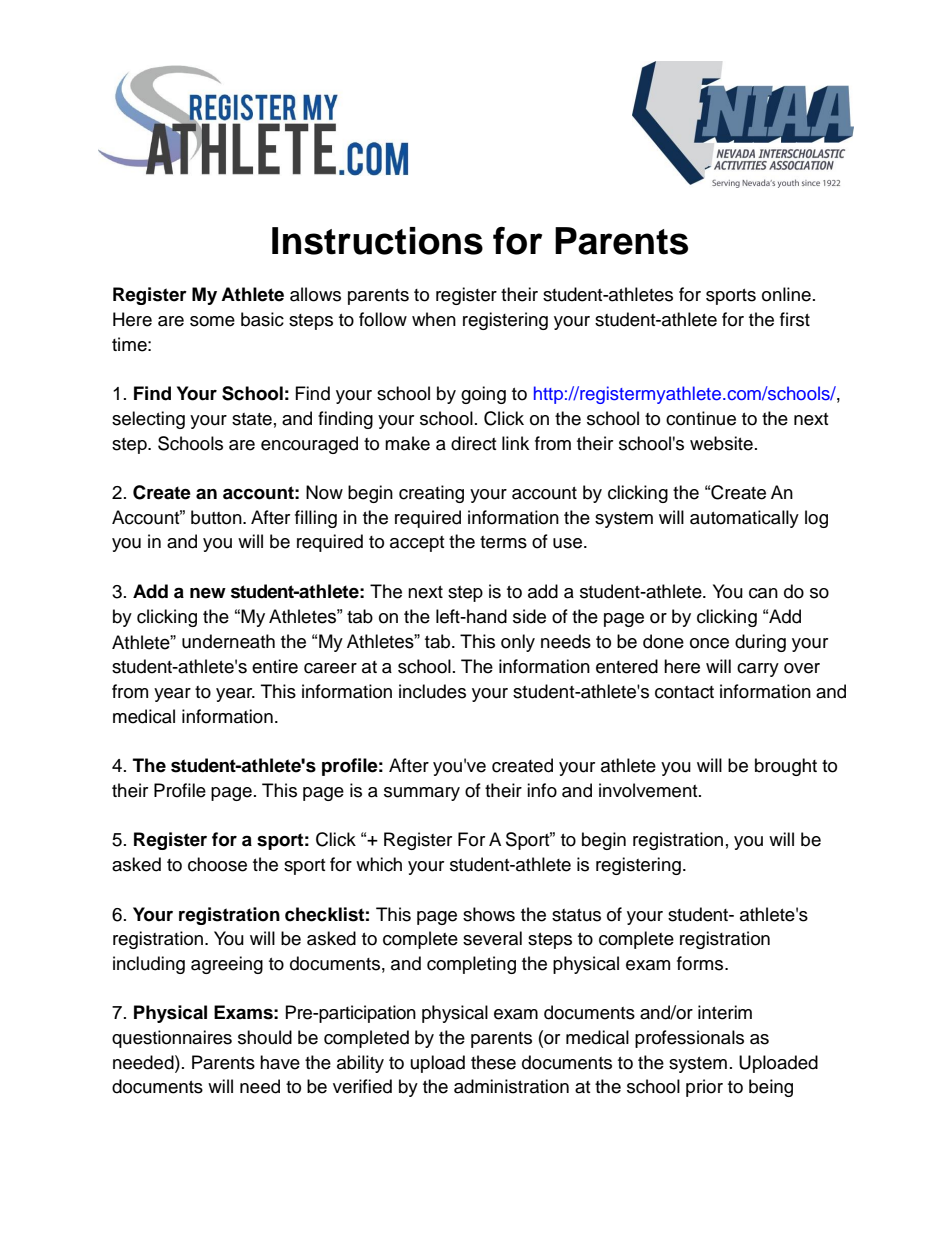 The height and width of the document is (1233, 952). Describe the element at coordinates (758, 670) in the document. I see `carry` at that location.
